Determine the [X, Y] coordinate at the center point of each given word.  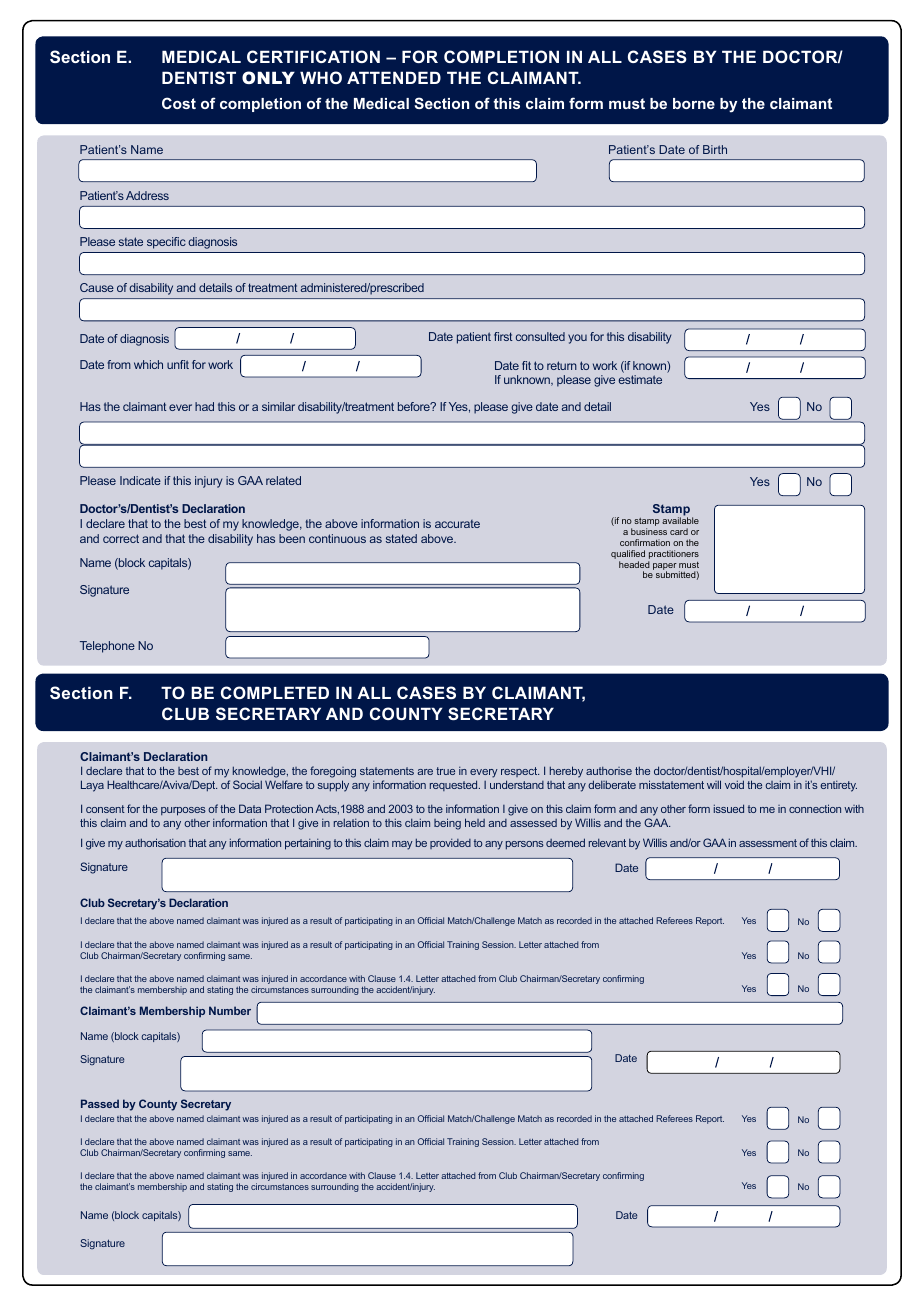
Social [247, 784]
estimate [640, 379]
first [503, 336]
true [445, 771]
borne [694, 103]
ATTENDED [394, 77]
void [734, 784]
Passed [100, 1103]
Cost [179, 103]
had [204, 406]
